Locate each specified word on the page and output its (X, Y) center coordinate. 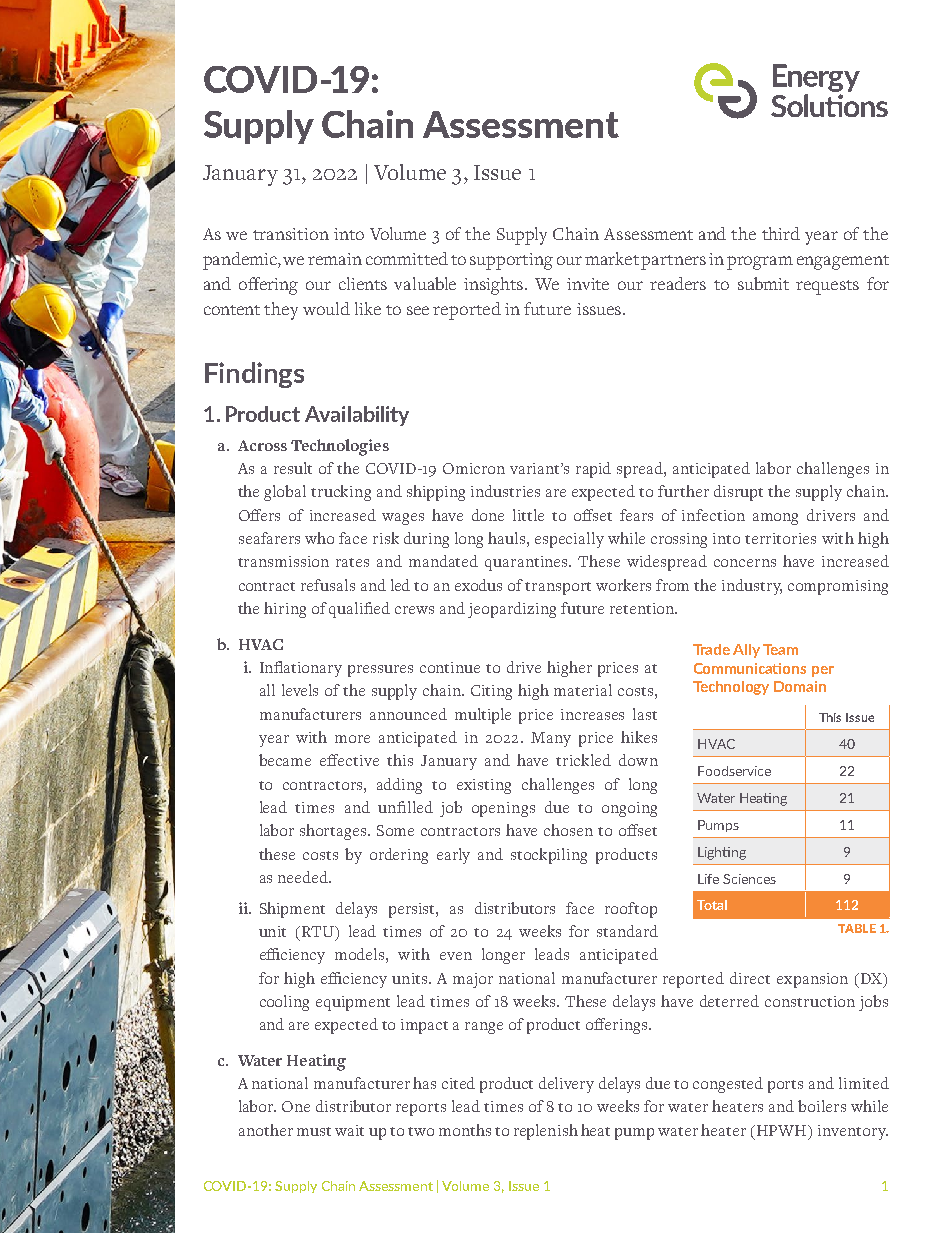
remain (335, 259)
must (314, 1131)
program (760, 263)
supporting (511, 261)
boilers (822, 1106)
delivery (566, 1085)
